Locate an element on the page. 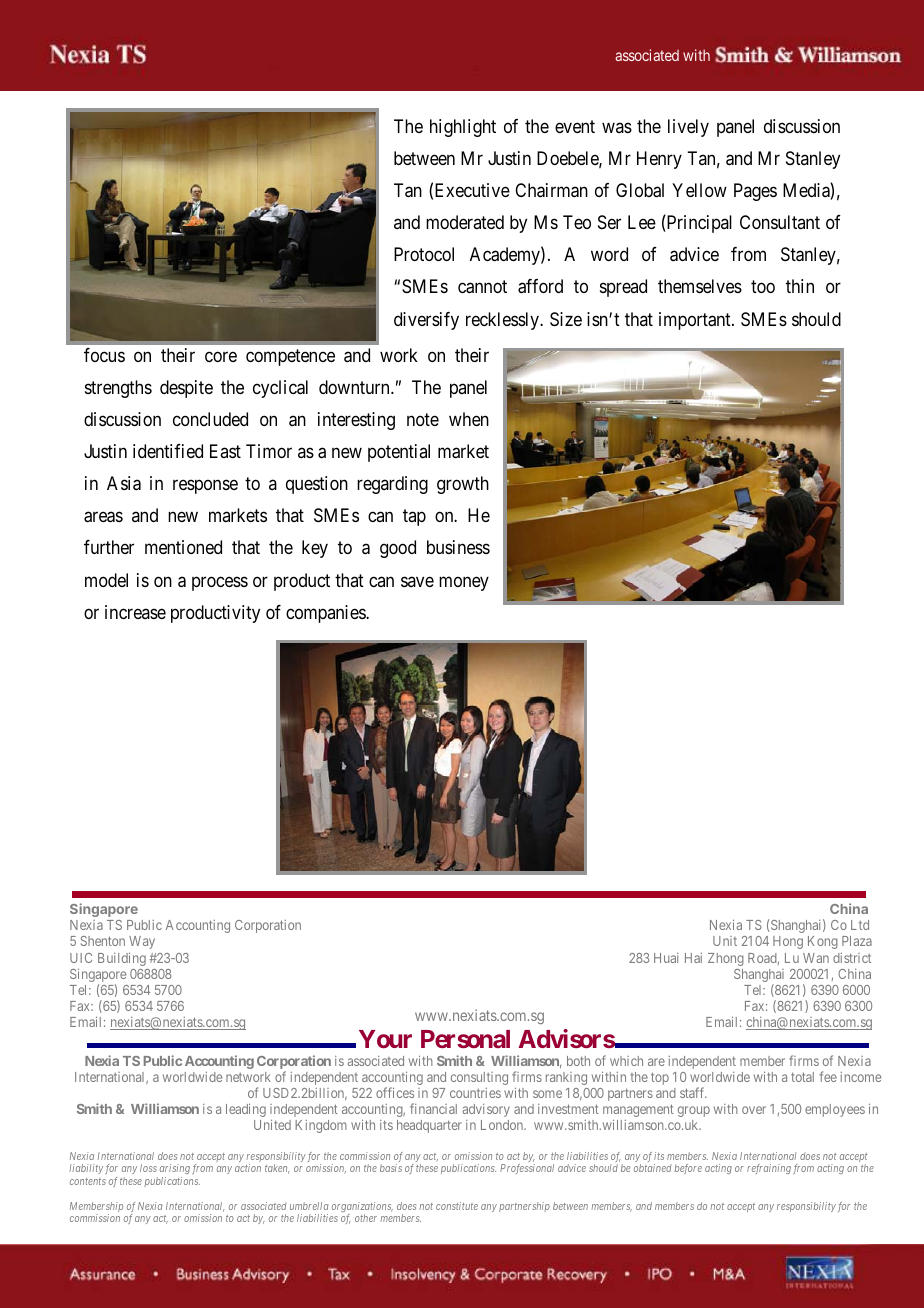 Image resolution: width=924 pixels, height=1308 pixels. response is located at coordinates (205, 487).
